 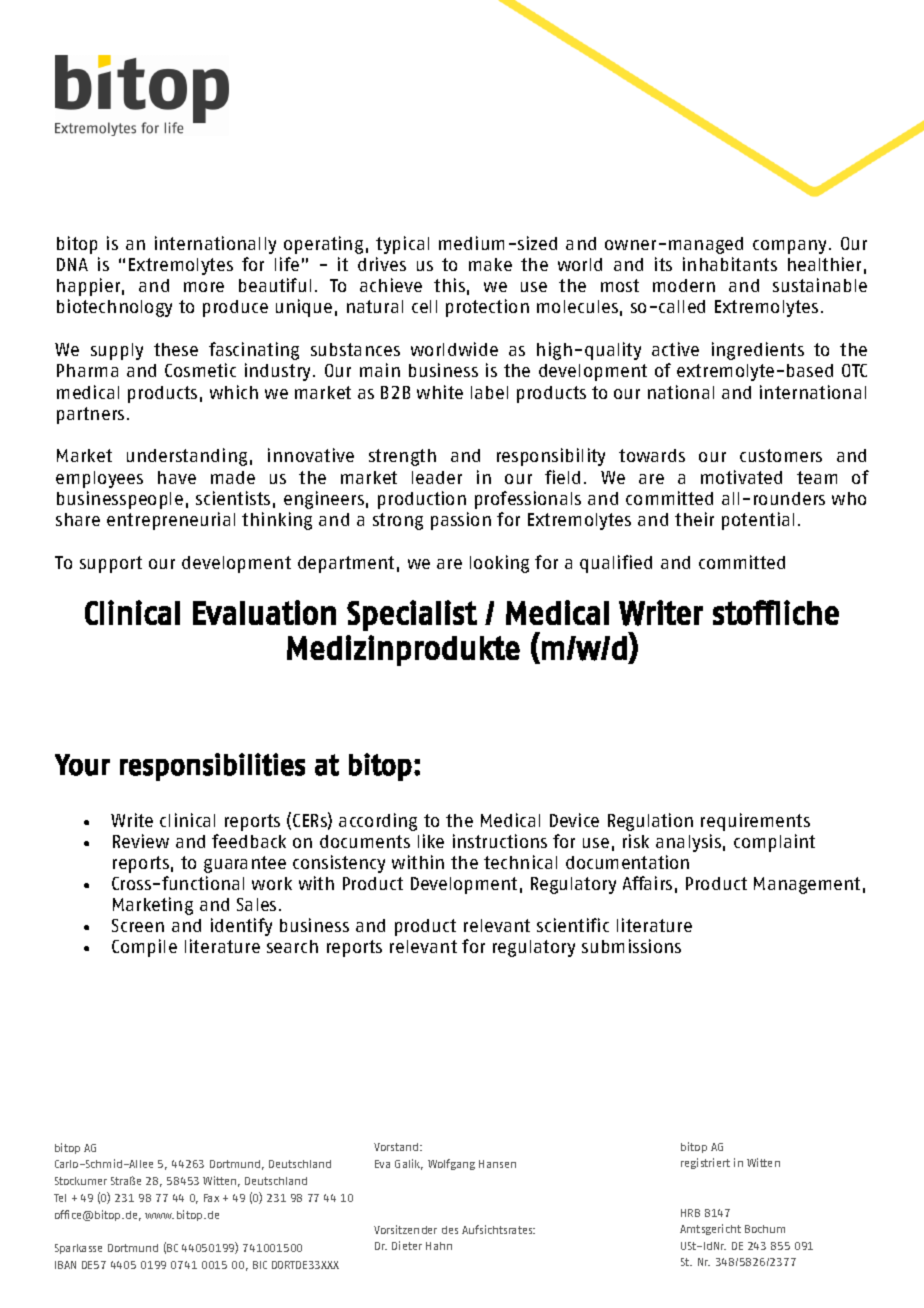 What do you see at coordinates (212, 767) in the screenshot?
I see `responsibilities` at bounding box center [212, 767].
